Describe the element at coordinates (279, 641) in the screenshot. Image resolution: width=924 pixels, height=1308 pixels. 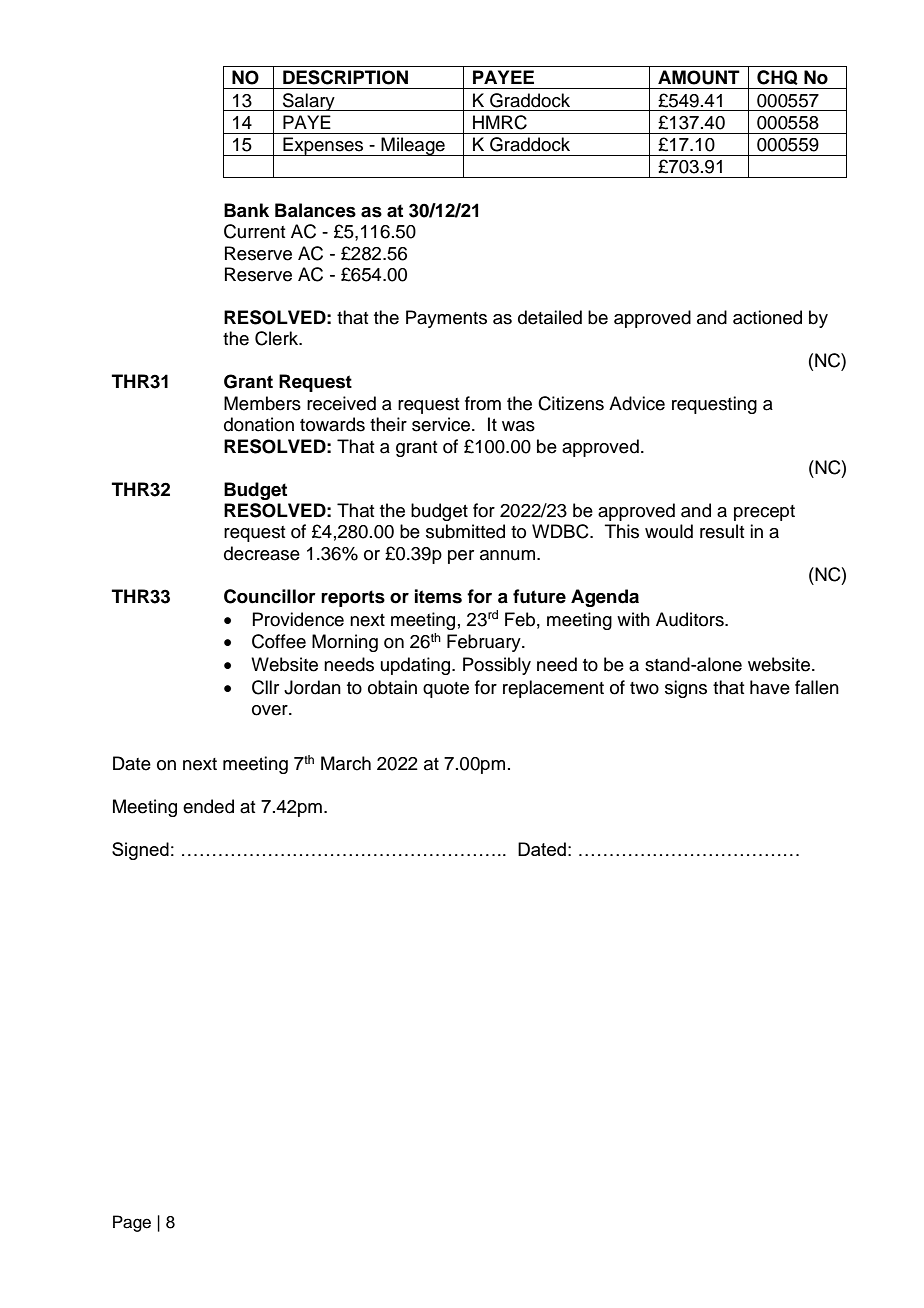
I see `Coffee` at that location.
